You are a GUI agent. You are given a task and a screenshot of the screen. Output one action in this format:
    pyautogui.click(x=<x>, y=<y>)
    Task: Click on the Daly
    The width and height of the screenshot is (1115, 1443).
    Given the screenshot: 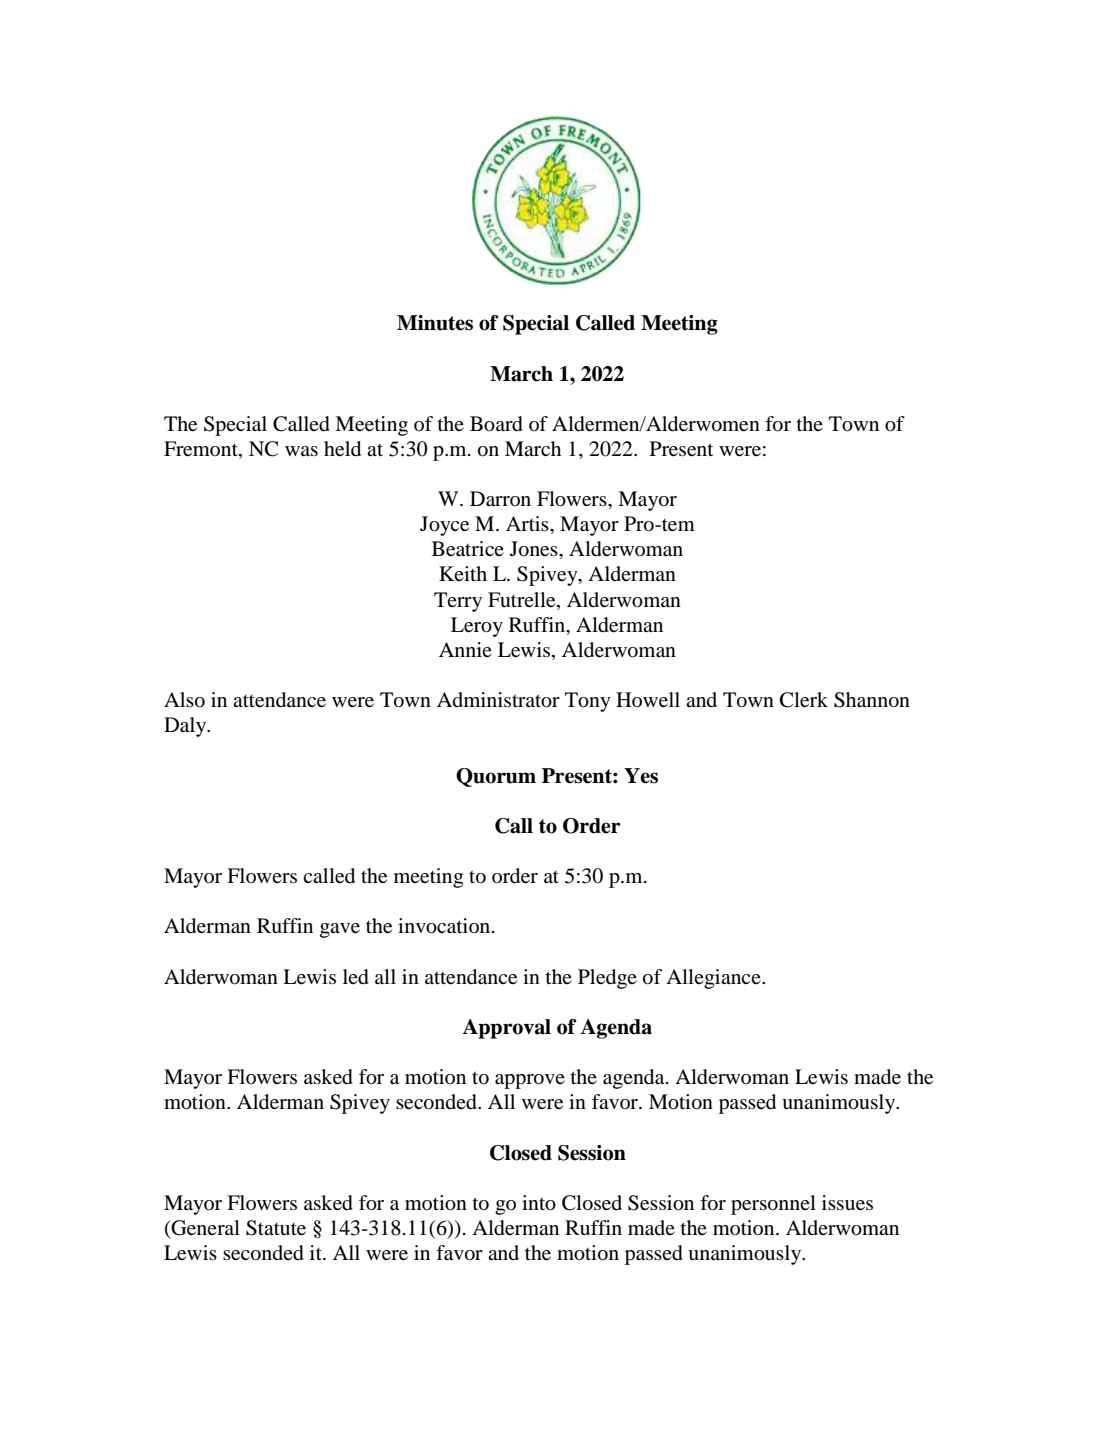 What is the action you would take?
    pyautogui.click(x=186, y=727)
